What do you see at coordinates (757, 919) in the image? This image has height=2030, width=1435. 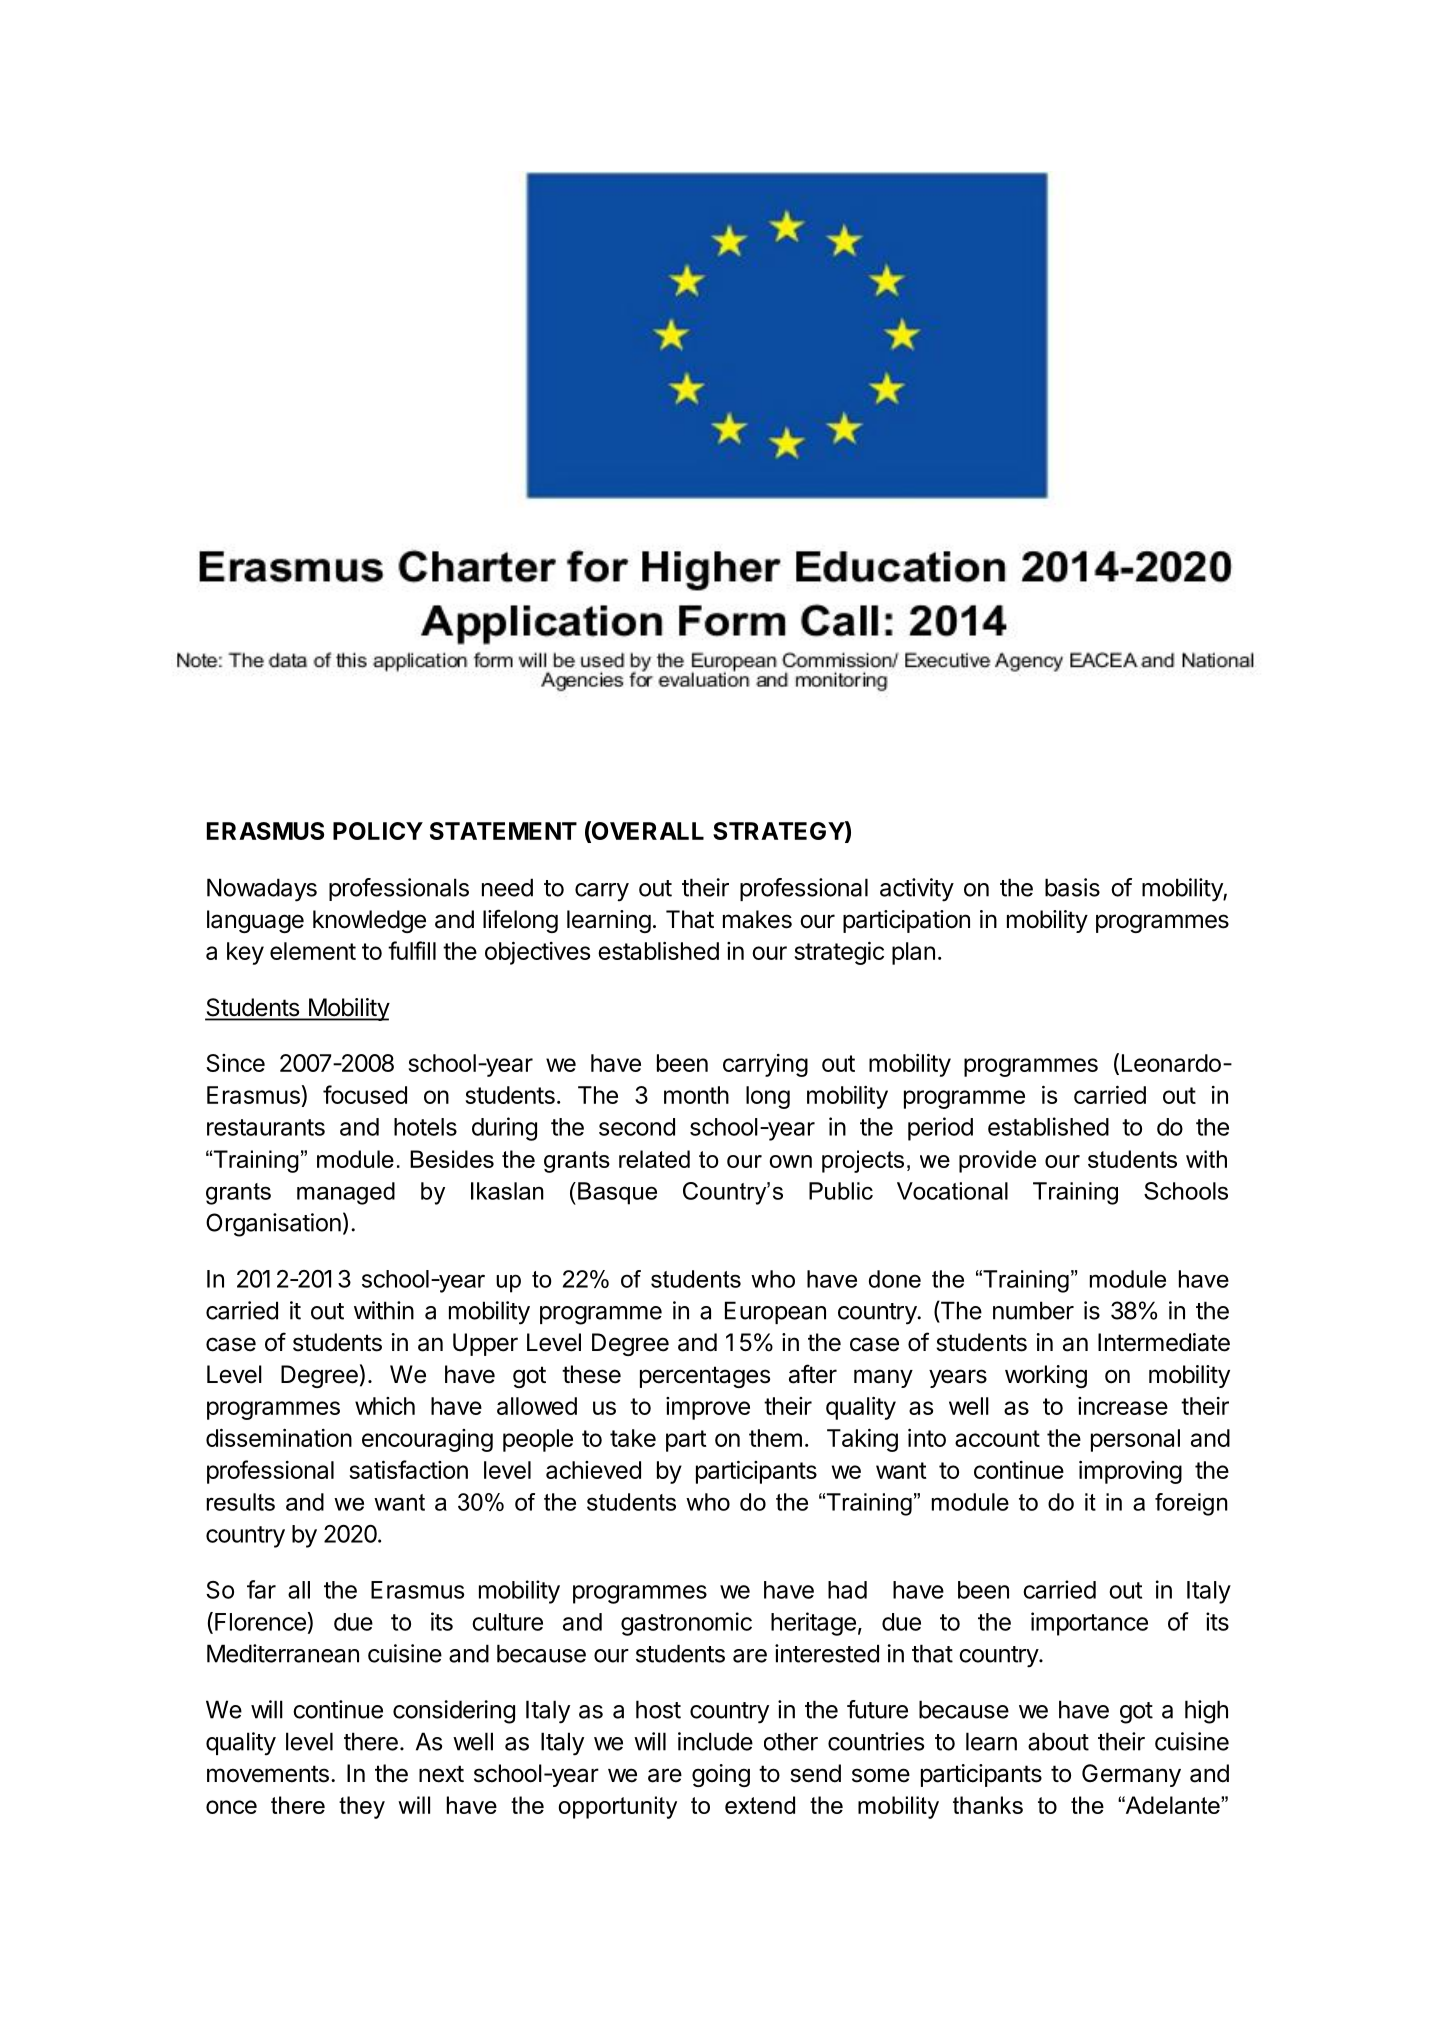 I see `makes` at bounding box center [757, 919].
